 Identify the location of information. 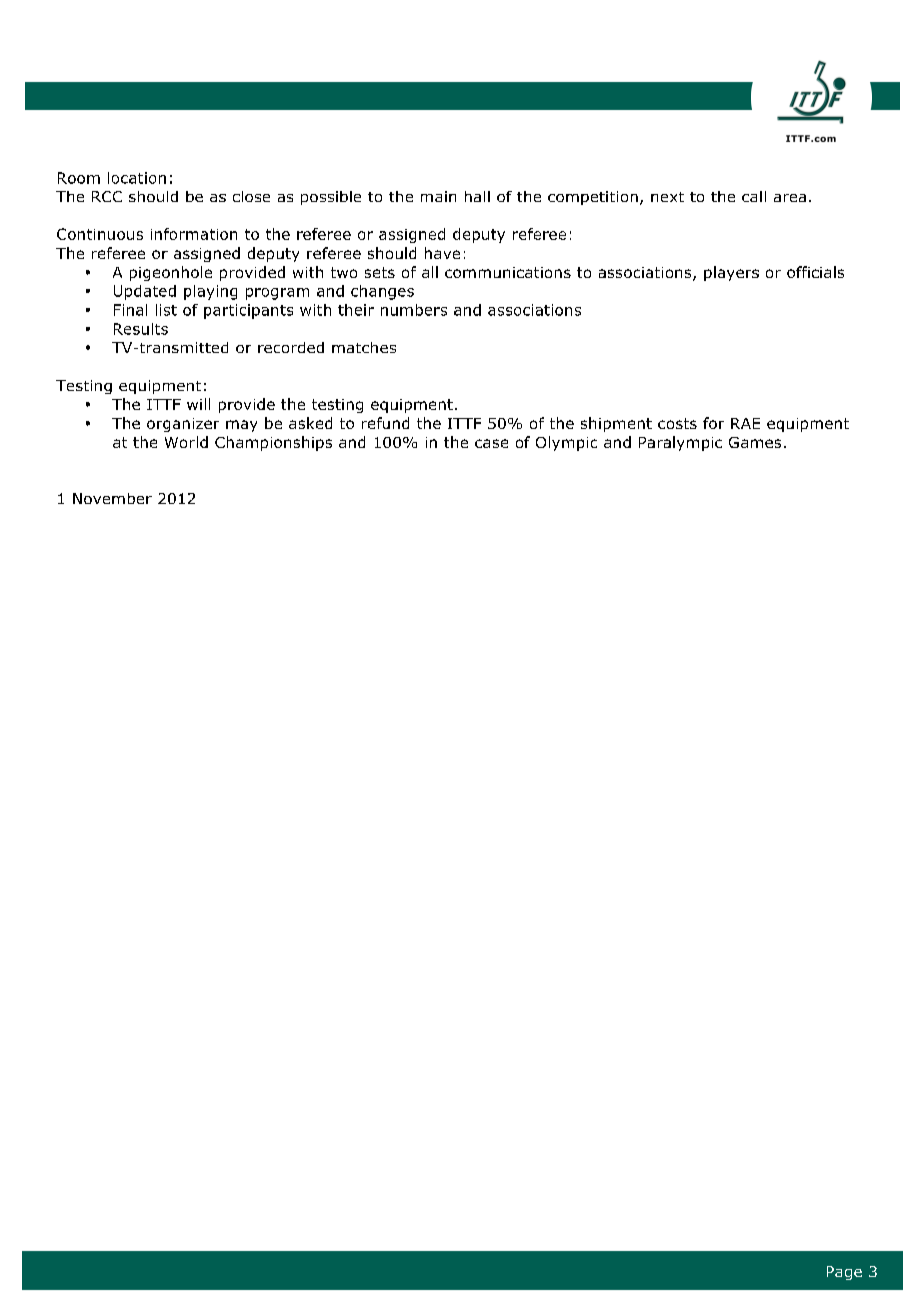
(194, 234).
